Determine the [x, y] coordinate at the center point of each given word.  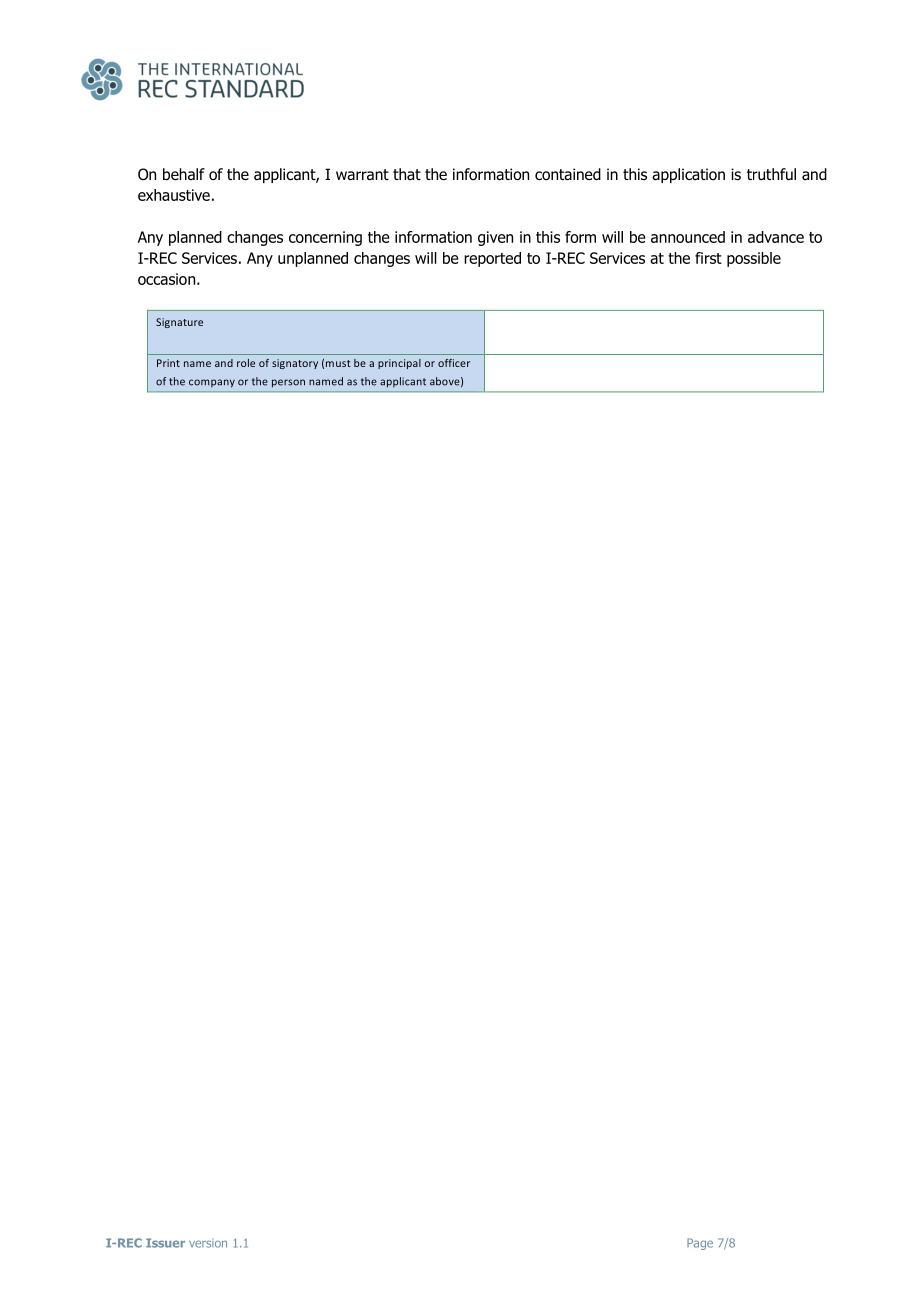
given [495, 238]
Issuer [165, 1243]
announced [688, 237]
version [208, 1243]
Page [700, 1244]
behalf [184, 174]
